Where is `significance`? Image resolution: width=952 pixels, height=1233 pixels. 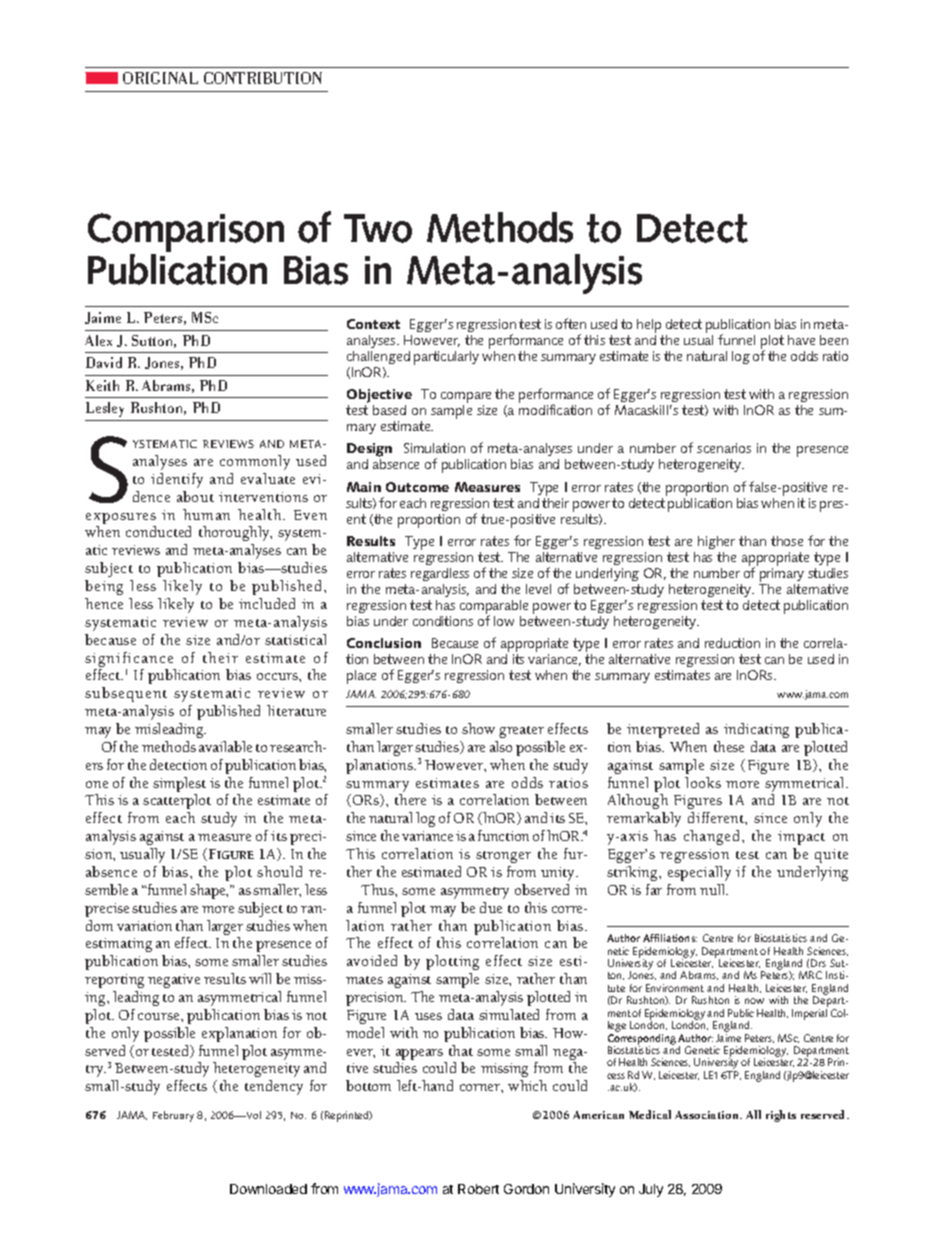
significance is located at coordinates (129, 659).
